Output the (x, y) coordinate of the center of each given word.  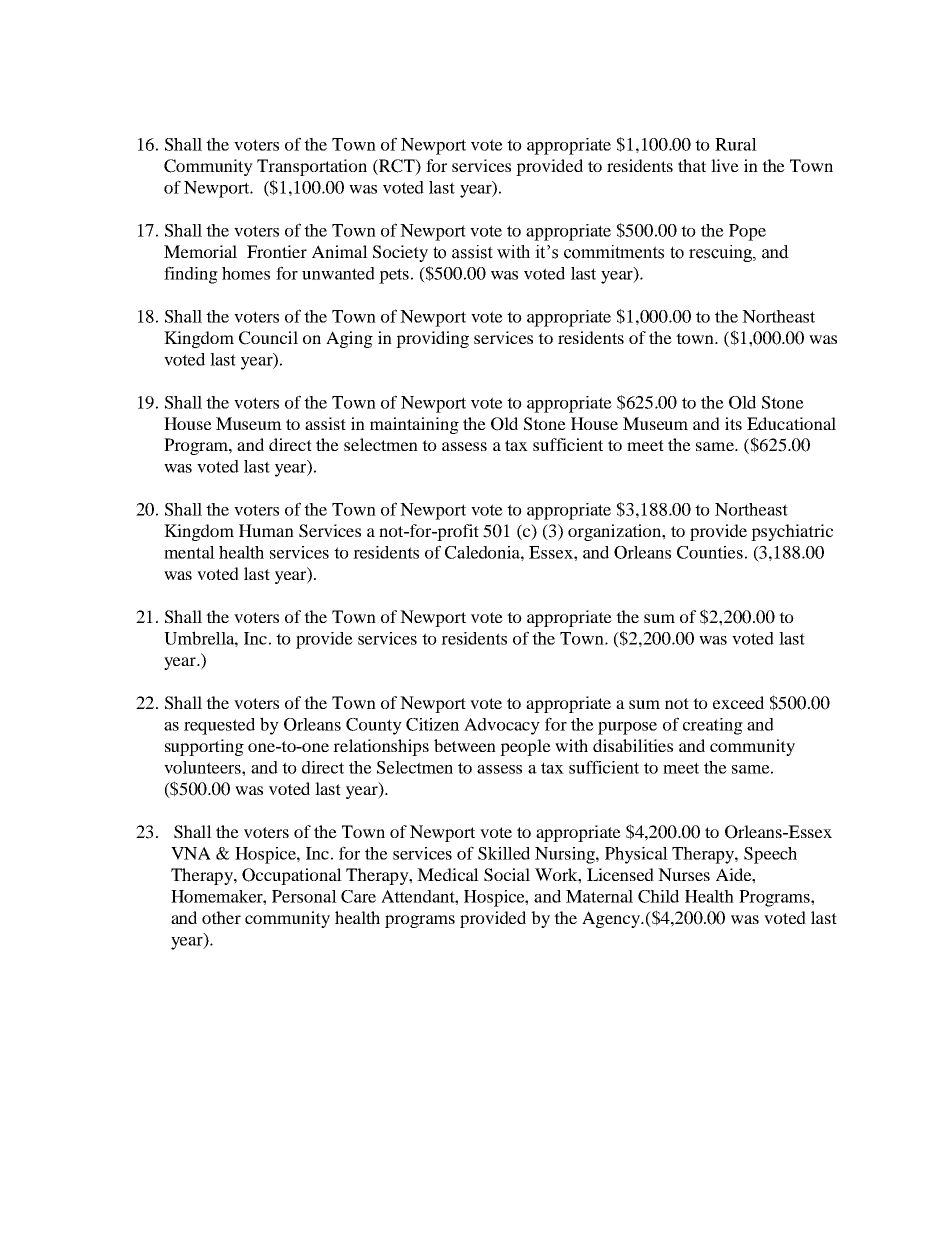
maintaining (414, 425)
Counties (710, 552)
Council (268, 338)
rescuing (721, 253)
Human (266, 530)
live (725, 165)
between (465, 745)
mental (189, 552)
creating (713, 726)
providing (432, 339)
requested (219, 726)
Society (400, 253)
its (733, 423)
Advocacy (502, 726)
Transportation (312, 167)
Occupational (292, 876)
